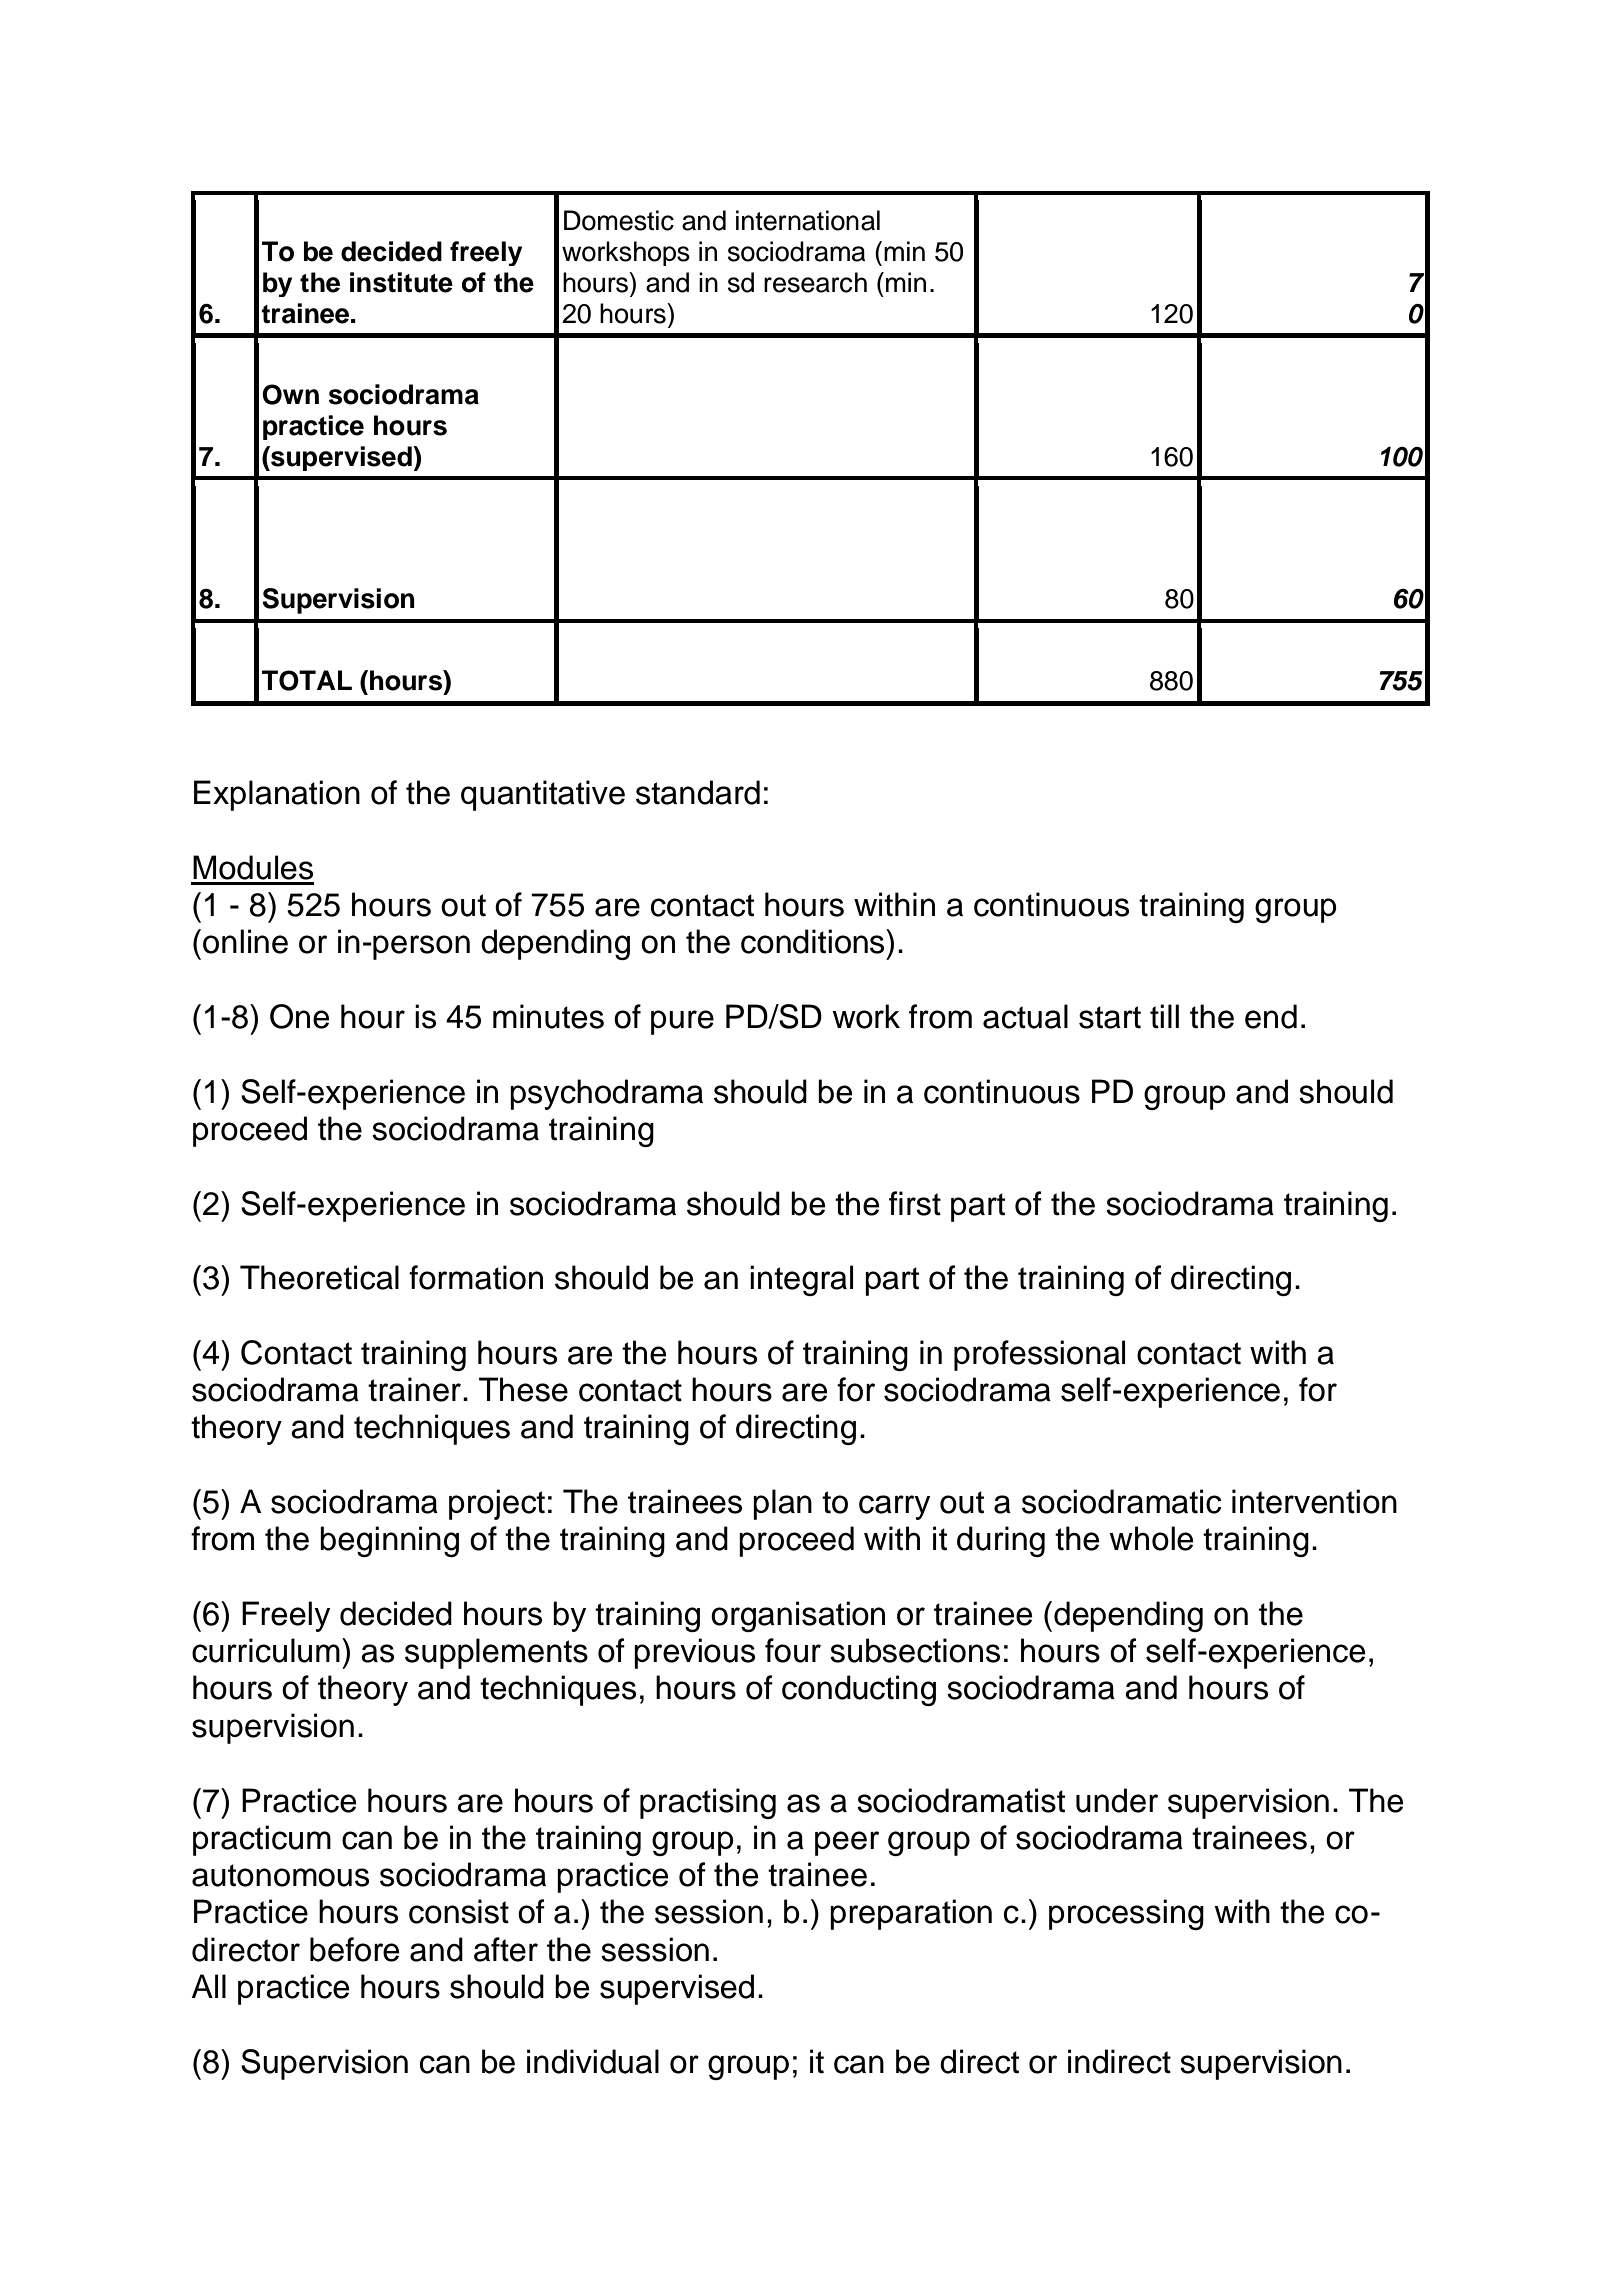 The width and height of the screenshot is (1609, 2276). What do you see at coordinates (698, 792) in the screenshot?
I see `standard` at bounding box center [698, 792].
